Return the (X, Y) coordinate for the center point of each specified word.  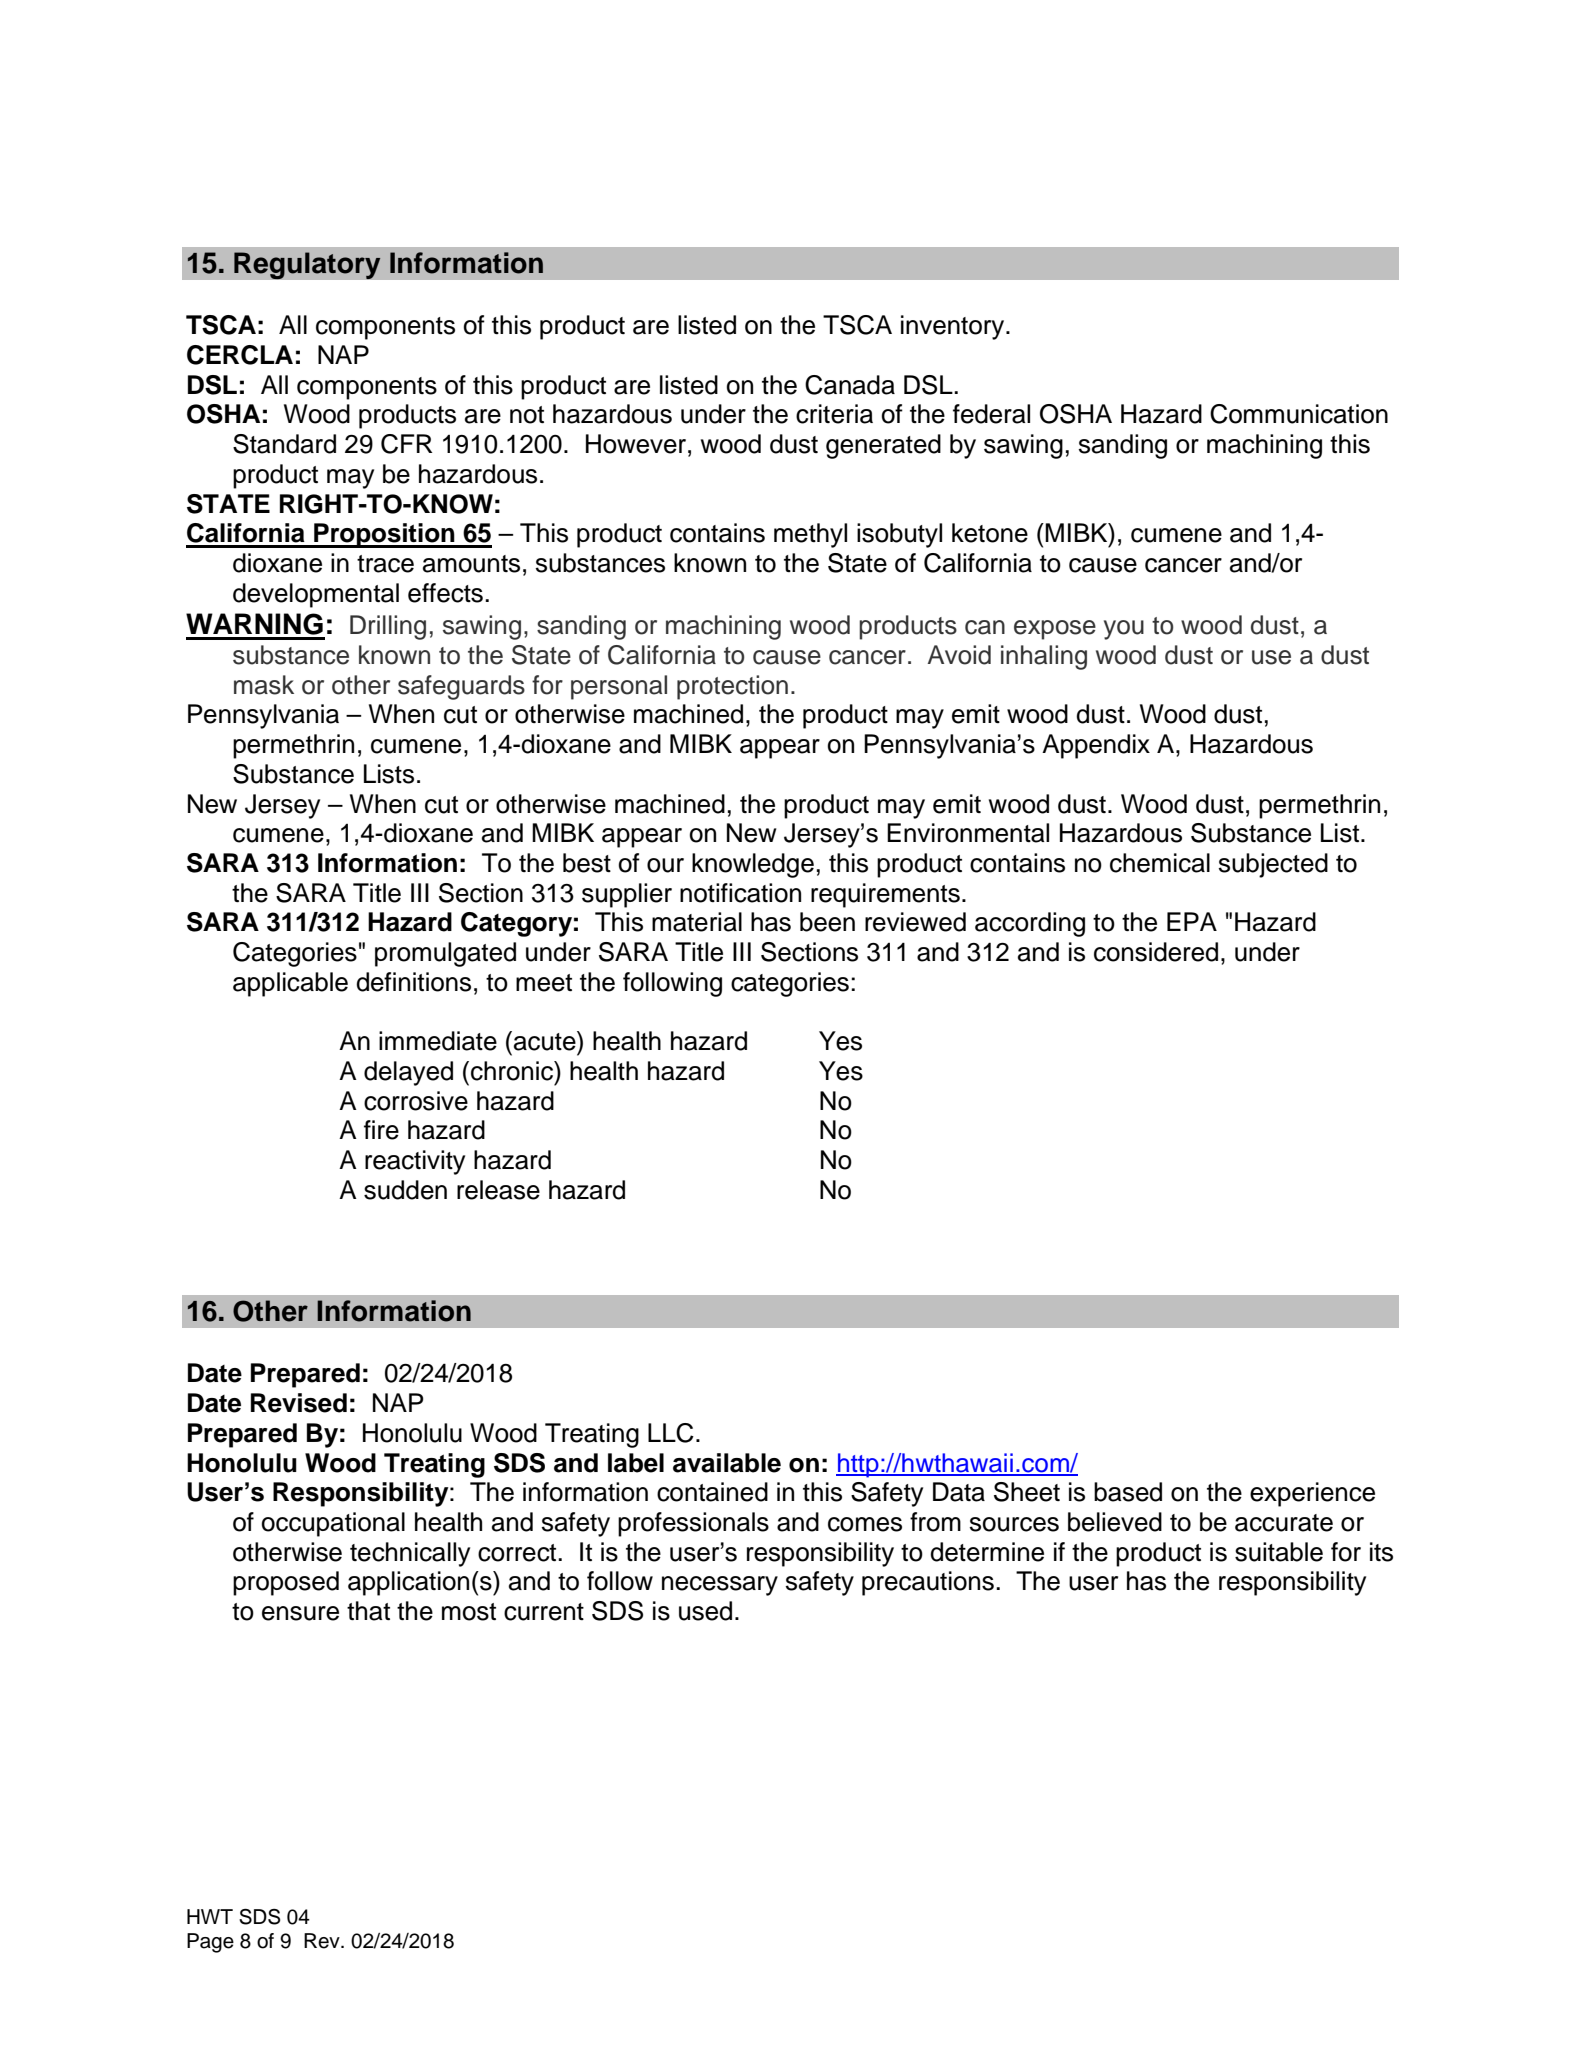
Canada (850, 385)
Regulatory (307, 266)
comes (865, 1524)
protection (732, 687)
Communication (1299, 414)
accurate (1284, 1523)
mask (264, 685)
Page (210, 1943)
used (705, 1611)
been (827, 922)
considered (1156, 952)
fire (381, 1130)
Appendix (1096, 746)
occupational (333, 1524)
